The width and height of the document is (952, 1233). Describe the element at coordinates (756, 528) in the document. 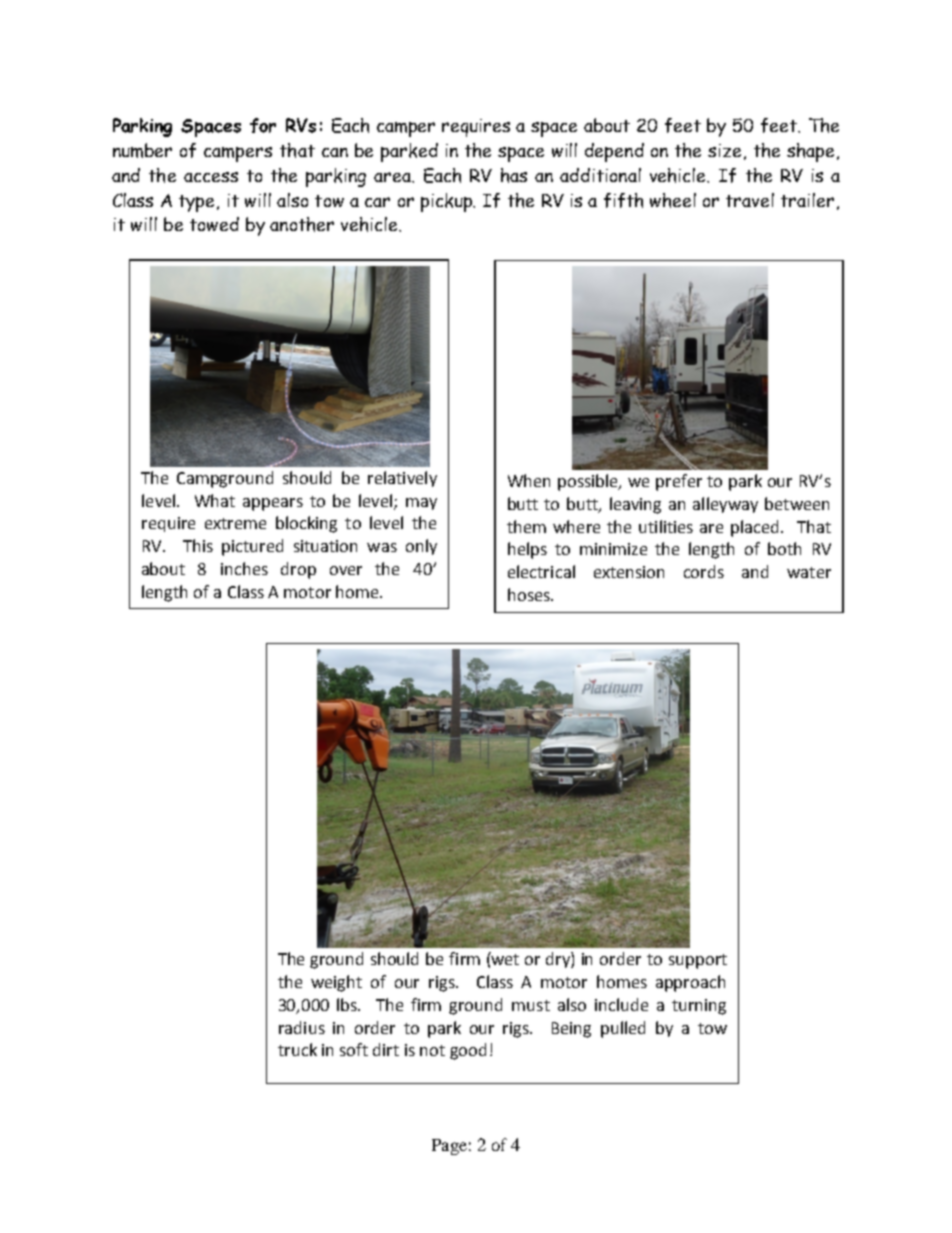

I see `placed` at that location.
